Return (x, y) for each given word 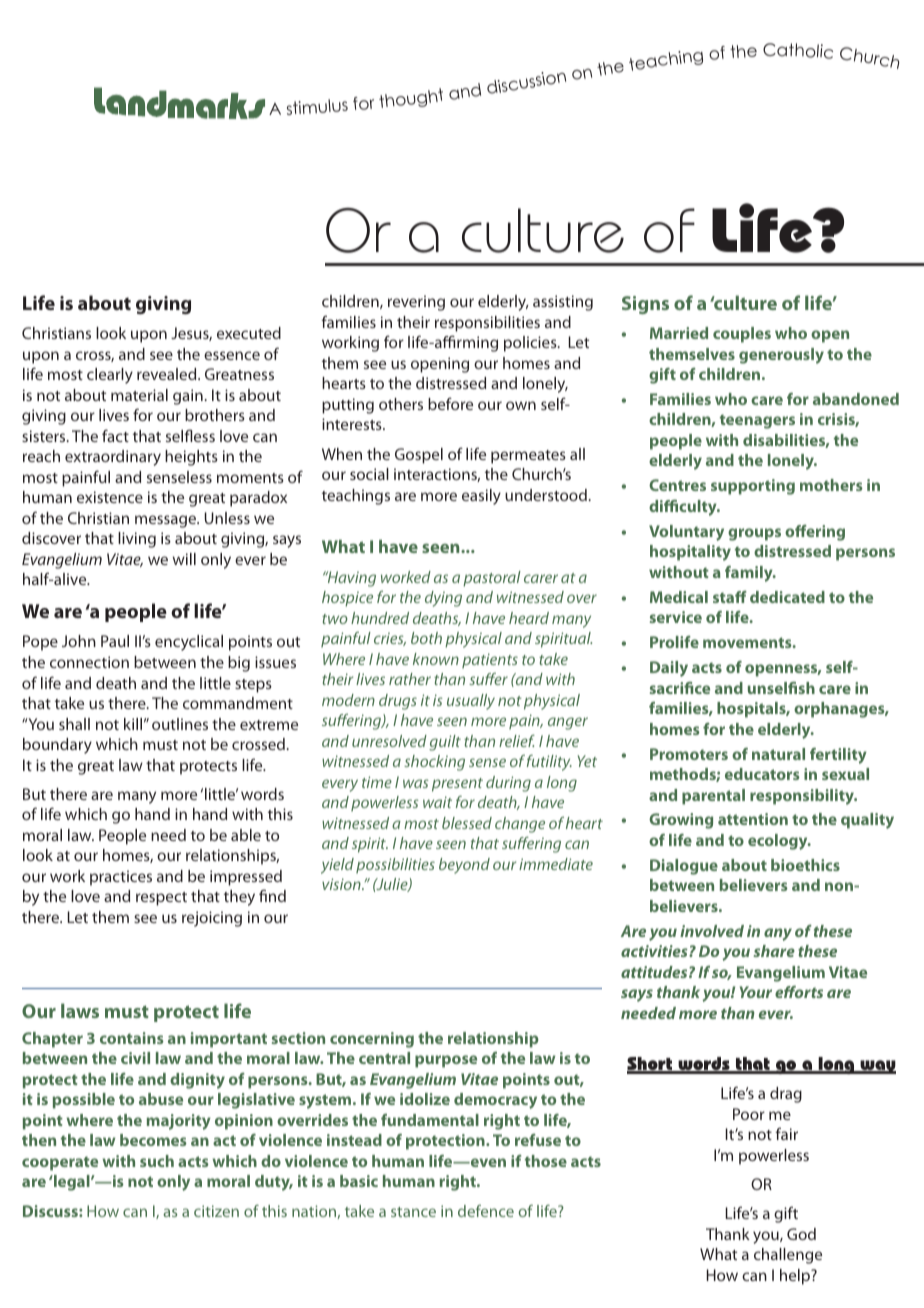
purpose (446, 1061)
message (167, 521)
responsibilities (487, 324)
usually (471, 702)
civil (135, 1058)
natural (778, 754)
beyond (464, 866)
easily (481, 497)
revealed (168, 374)
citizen (216, 1211)
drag (786, 1095)
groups (754, 534)
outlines (180, 724)
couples (742, 335)
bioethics (805, 865)
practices (121, 878)
